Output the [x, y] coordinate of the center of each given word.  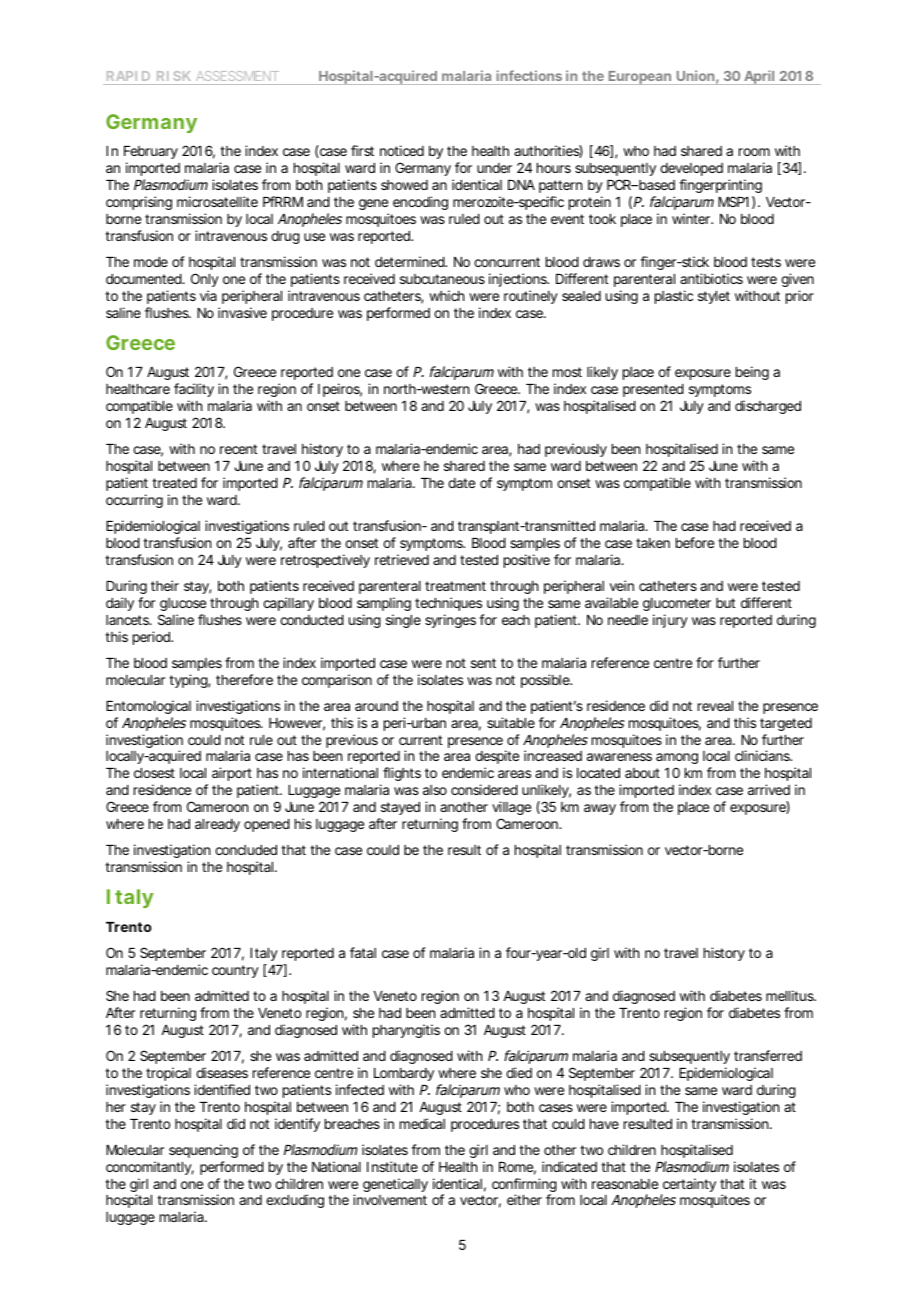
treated [174, 483]
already [217, 825]
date [461, 483]
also [435, 790]
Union [695, 75]
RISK [174, 76]
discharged [768, 407]
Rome [516, 1167]
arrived [769, 789]
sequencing [203, 1151]
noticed [402, 150]
